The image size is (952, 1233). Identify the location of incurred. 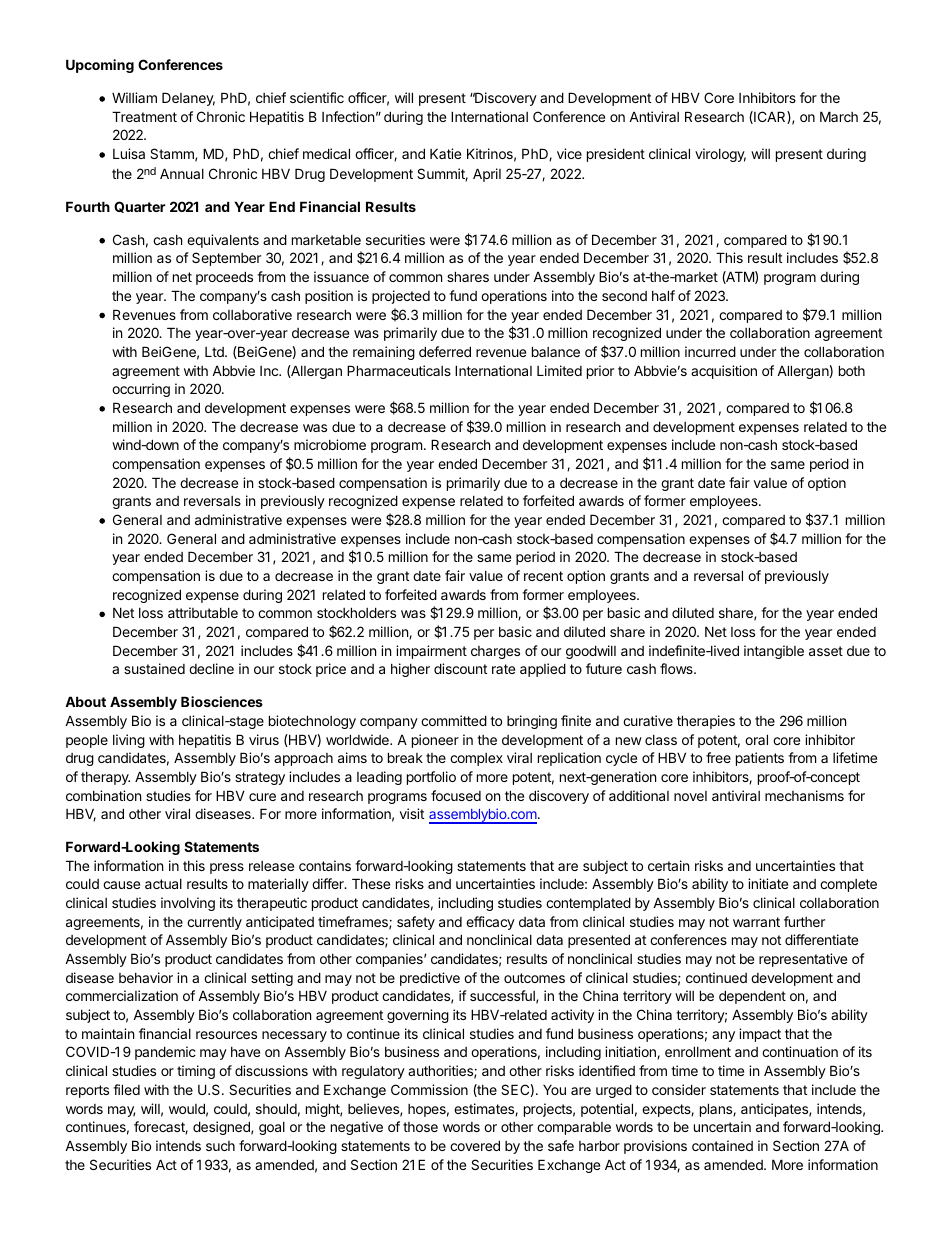
(710, 351).
